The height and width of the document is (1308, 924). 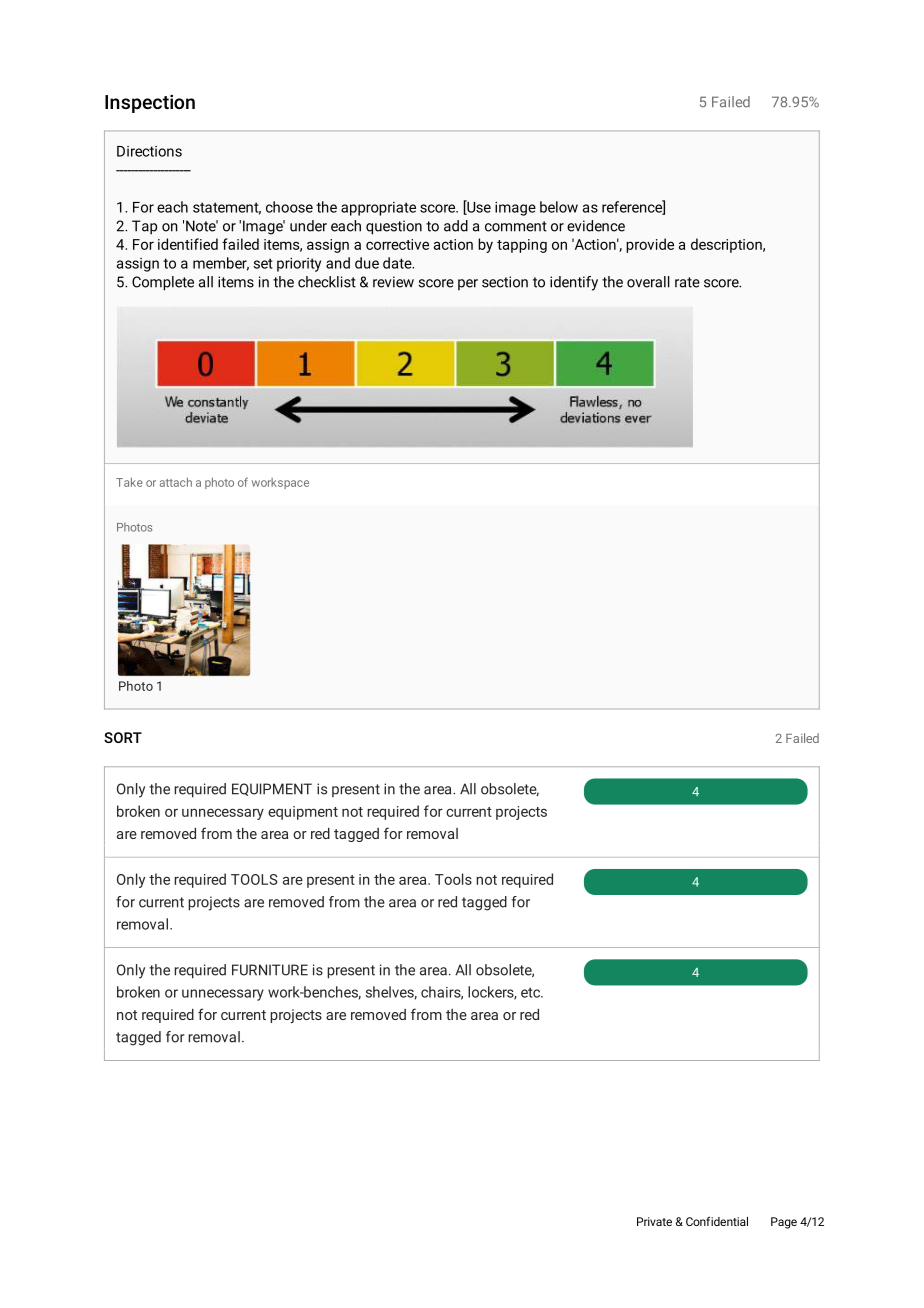 What do you see at coordinates (650, 245) in the document?
I see `provide` at bounding box center [650, 245].
